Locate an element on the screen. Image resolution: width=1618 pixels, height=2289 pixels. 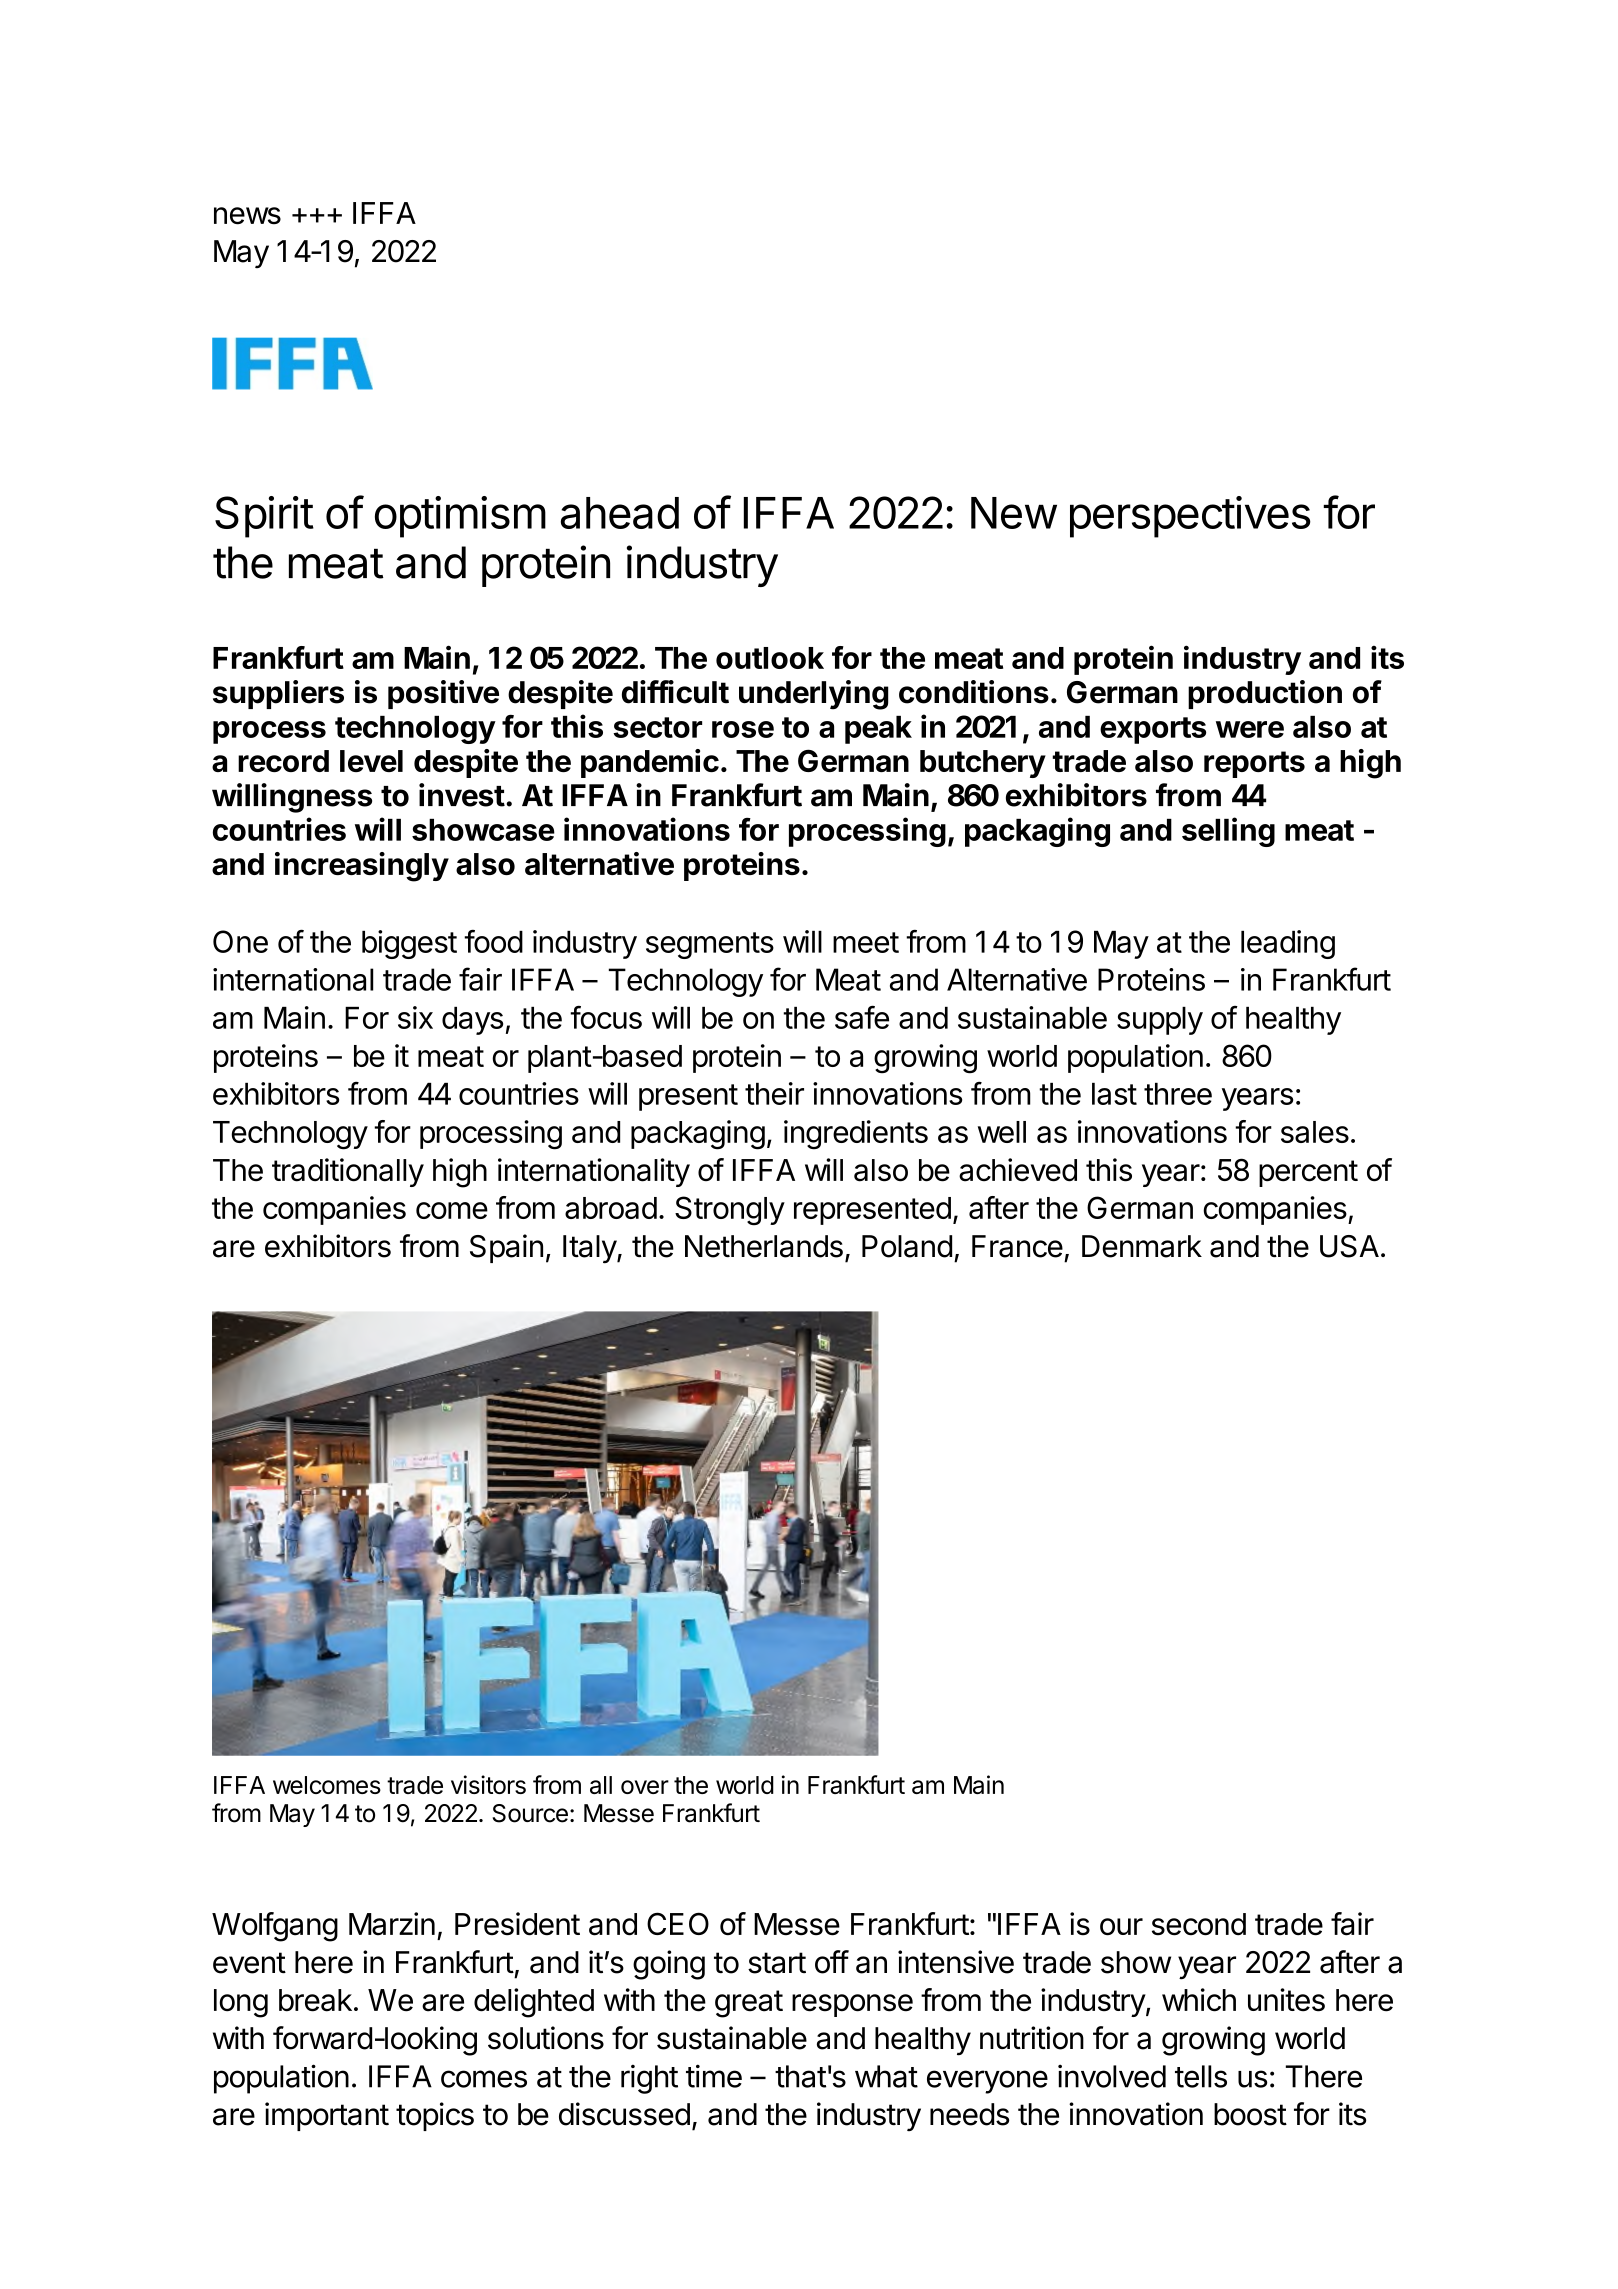
were is located at coordinates (1250, 729).
